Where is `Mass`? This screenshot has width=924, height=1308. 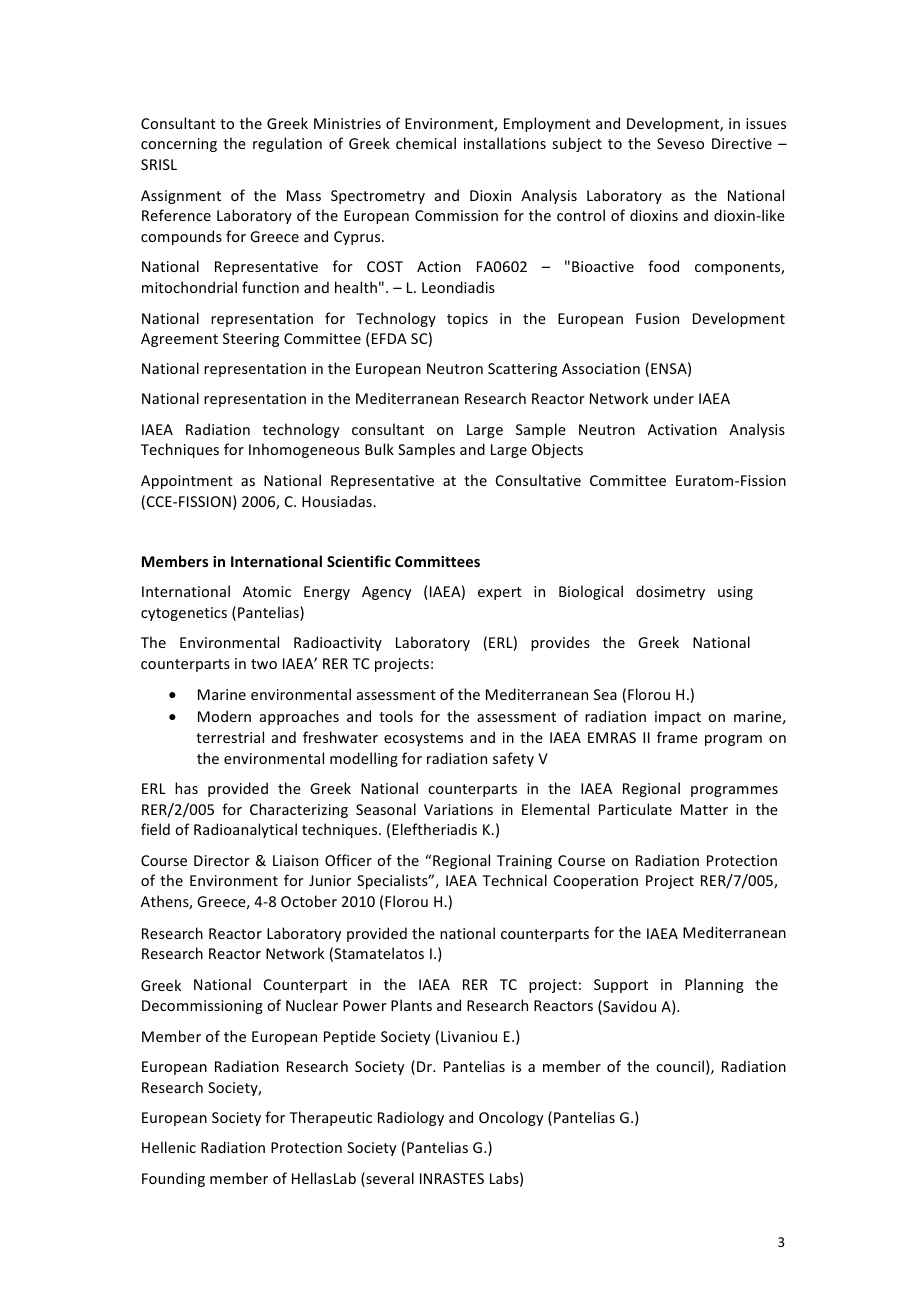
Mass is located at coordinates (304, 195).
